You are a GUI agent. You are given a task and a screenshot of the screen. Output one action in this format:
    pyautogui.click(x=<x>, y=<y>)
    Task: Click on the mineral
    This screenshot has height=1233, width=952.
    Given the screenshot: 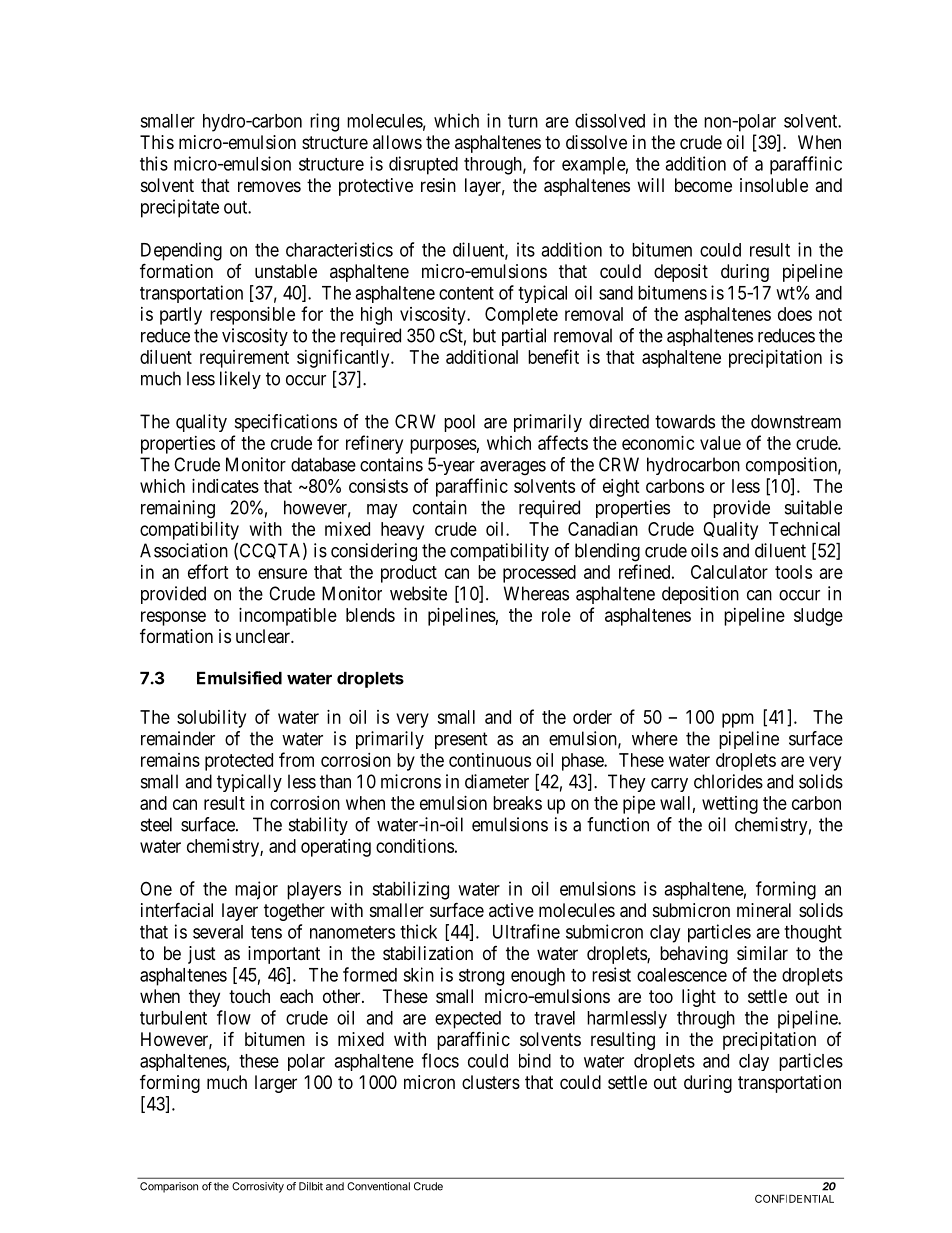 What is the action you would take?
    pyautogui.click(x=764, y=910)
